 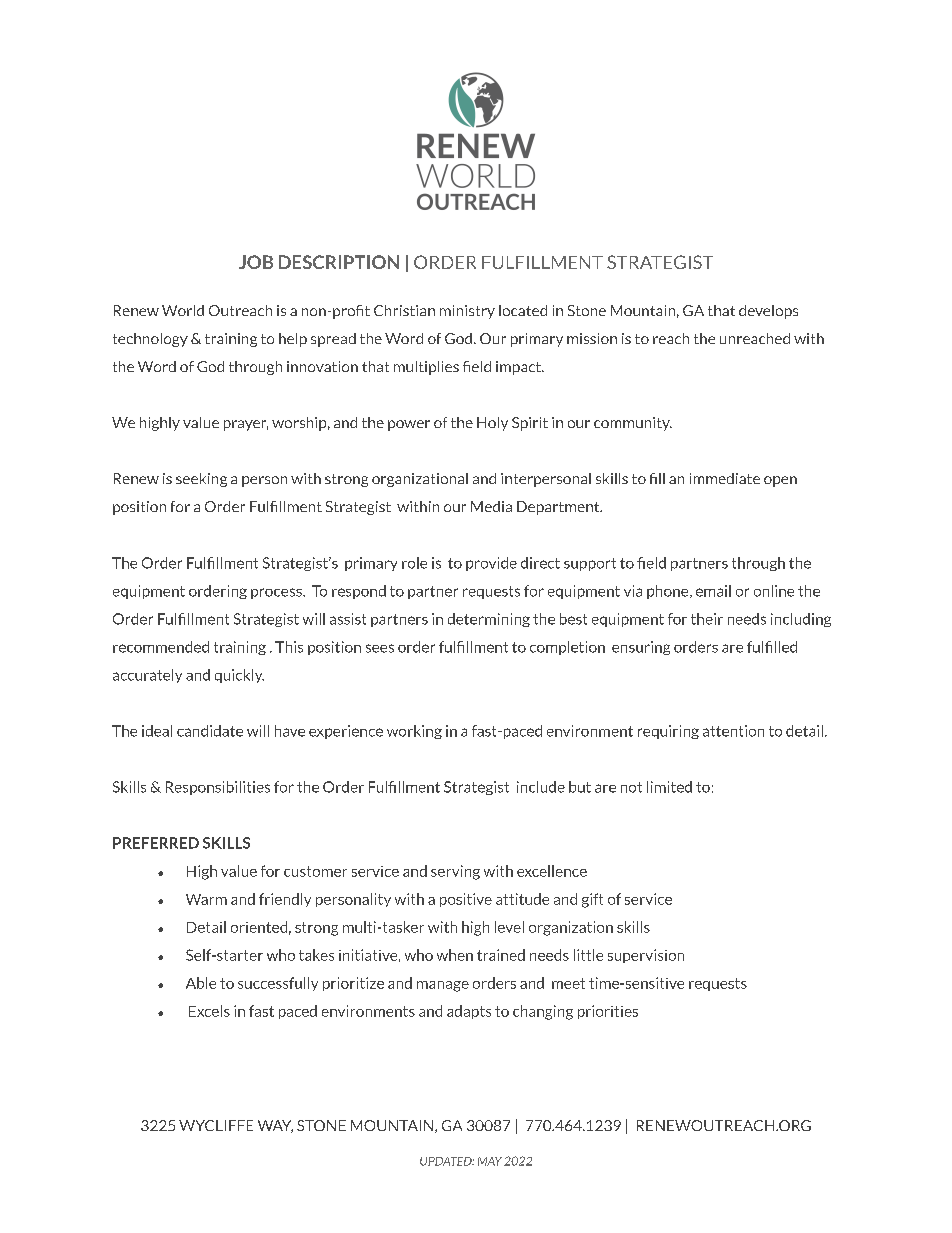 I want to click on attention, so click(x=733, y=731).
